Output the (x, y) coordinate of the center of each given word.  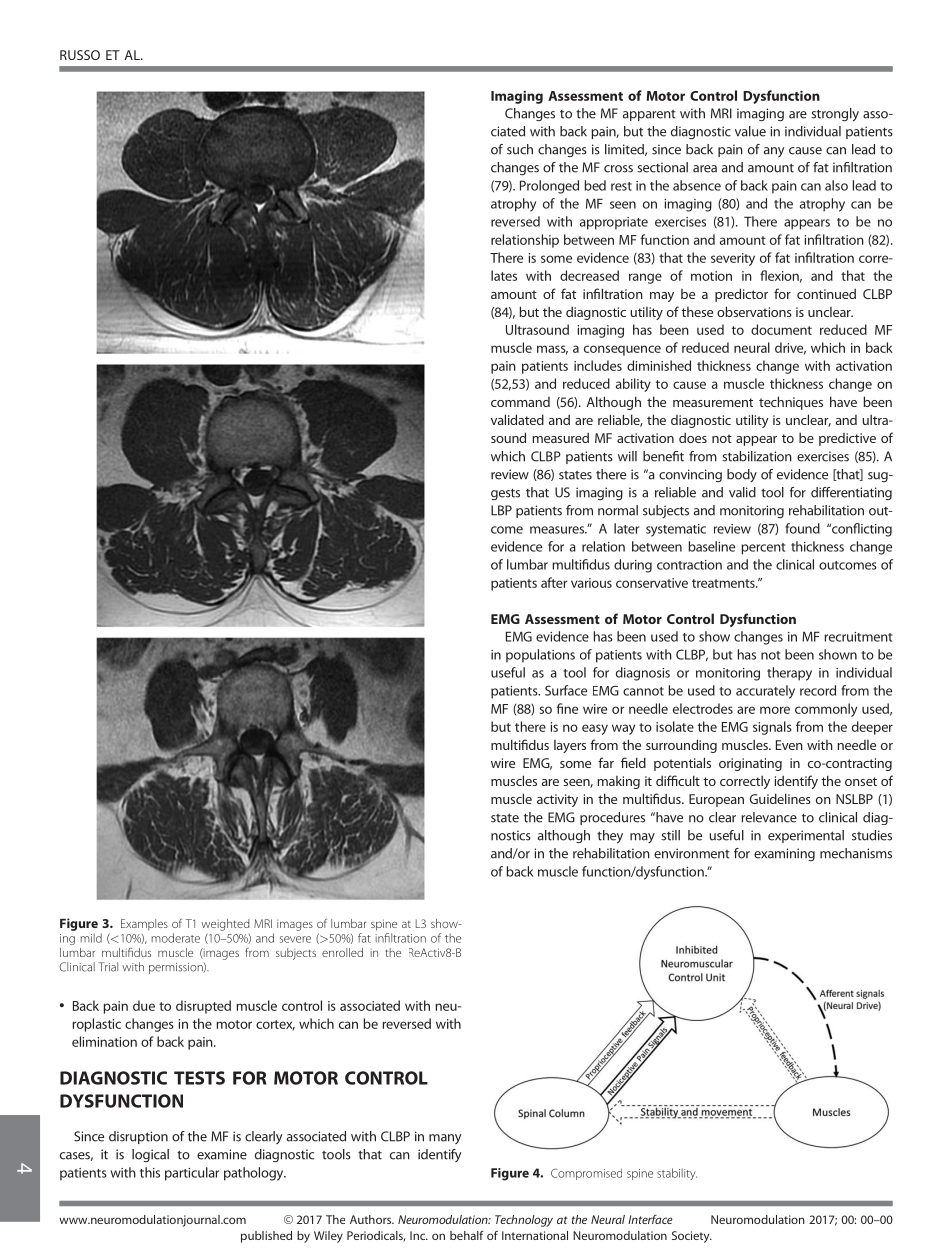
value (750, 131)
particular (192, 1174)
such (520, 149)
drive (790, 348)
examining (784, 854)
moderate (176, 938)
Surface (566, 690)
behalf (467, 1235)
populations (540, 656)
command (520, 402)
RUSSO (80, 55)
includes (598, 365)
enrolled (342, 952)
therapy (789, 674)
